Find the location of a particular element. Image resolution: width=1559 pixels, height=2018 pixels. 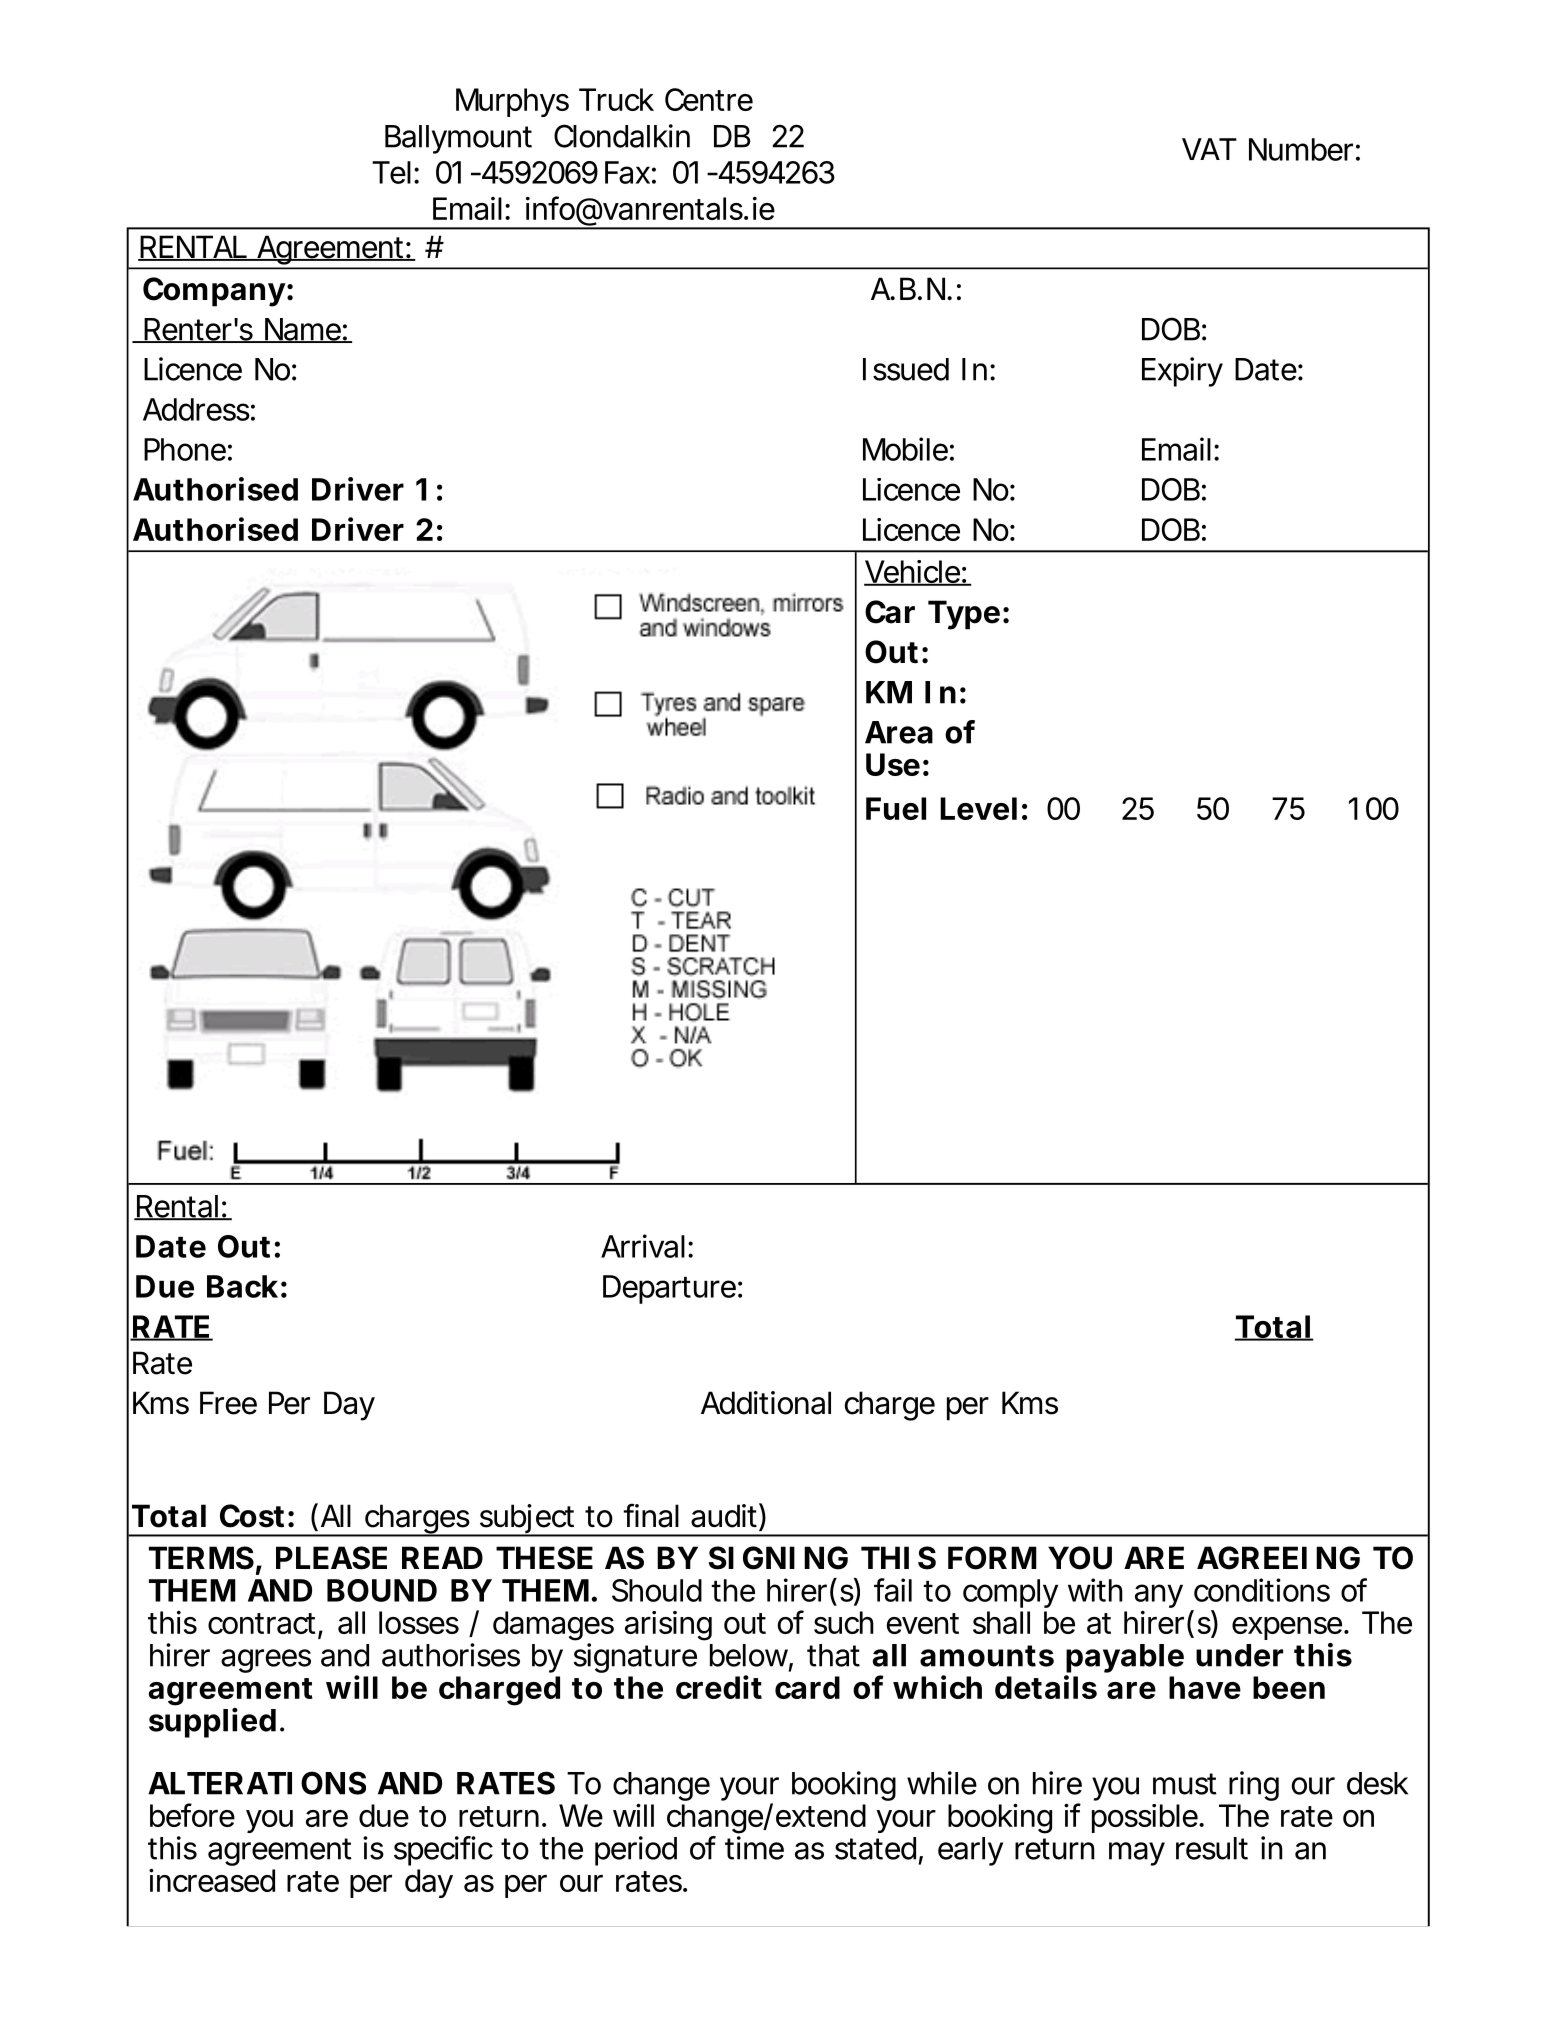

VAT is located at coordinates (1209, 149).
